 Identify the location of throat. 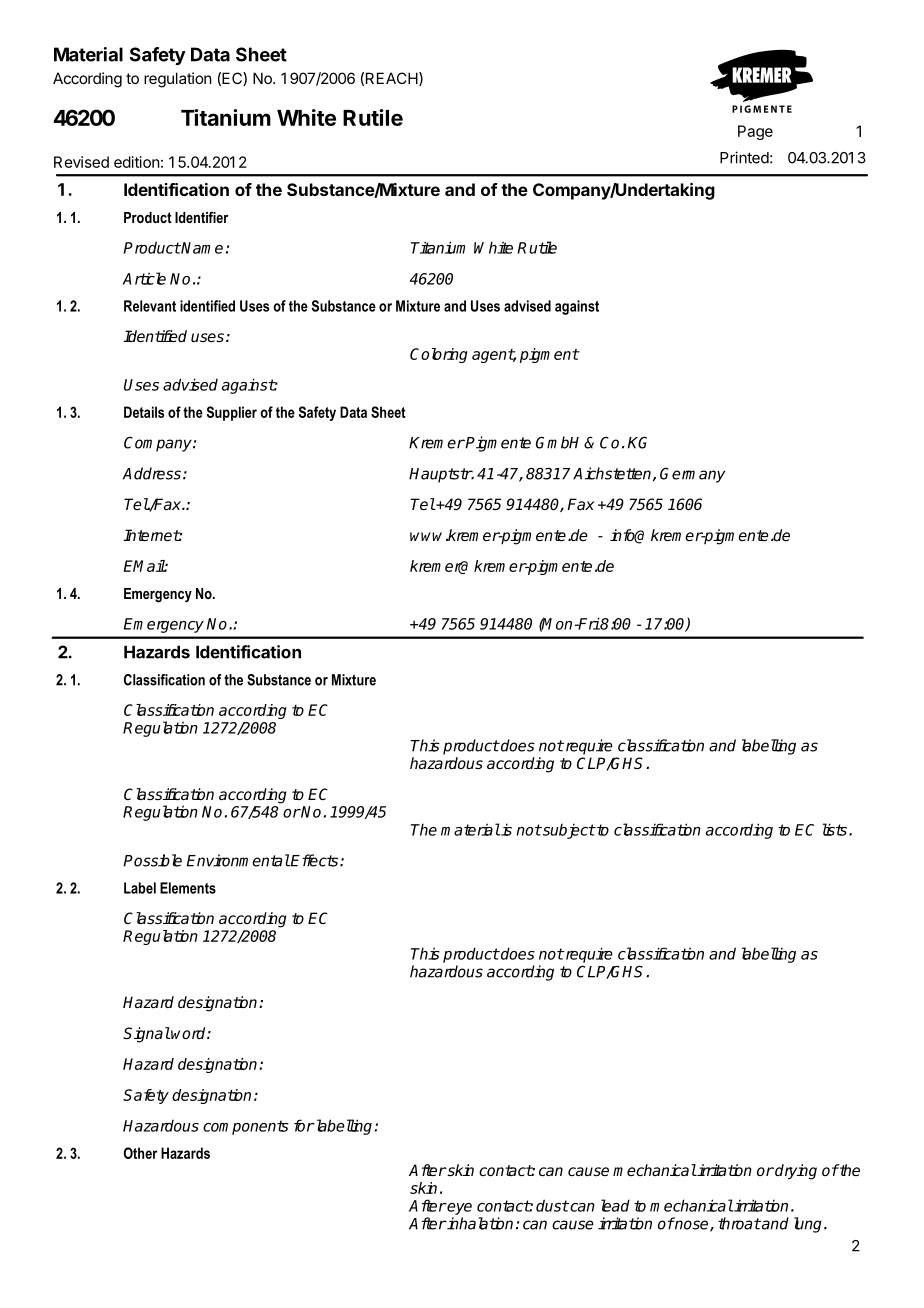
(739, 1223).
